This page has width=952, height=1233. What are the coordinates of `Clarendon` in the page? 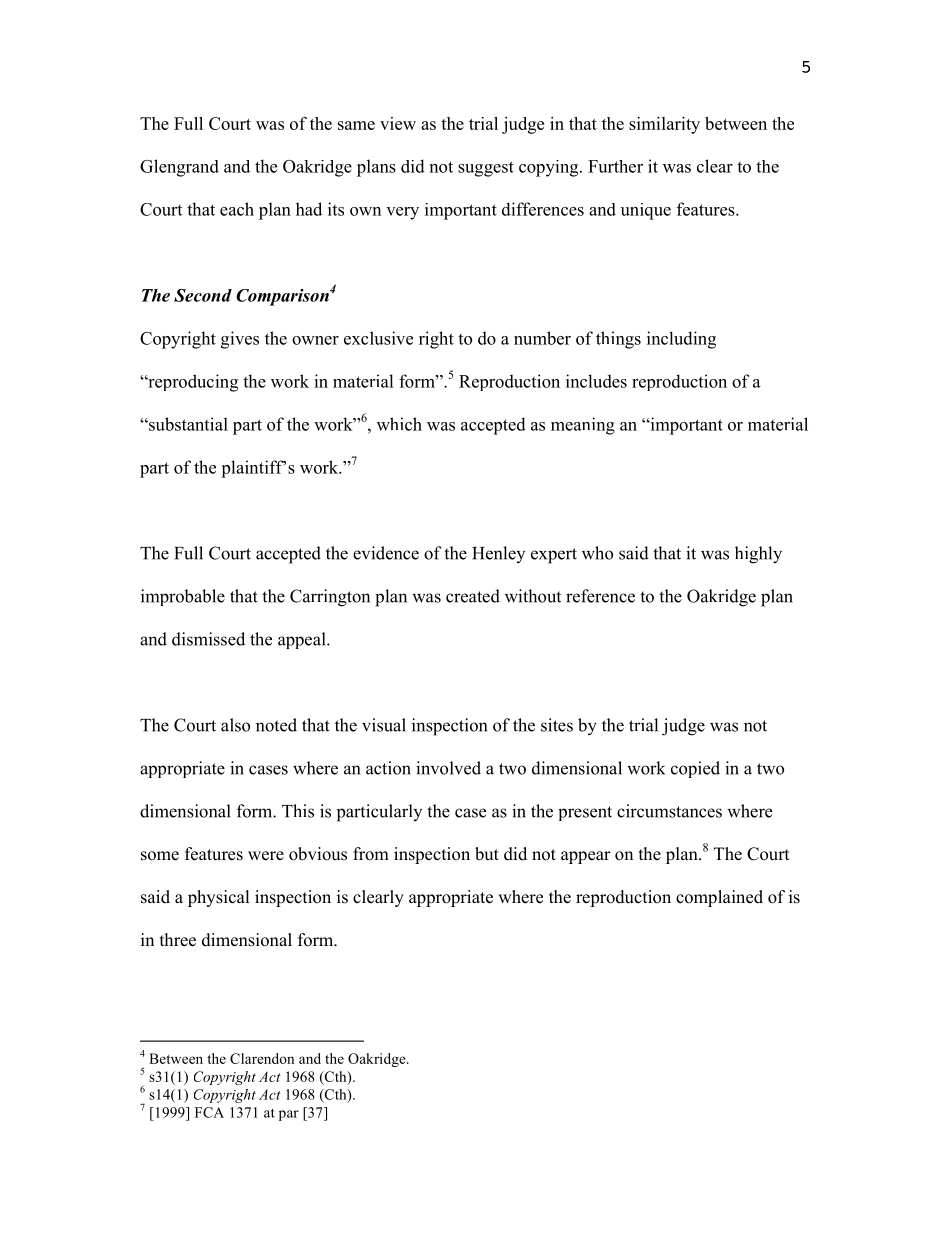 It's located at (262, 1058).
